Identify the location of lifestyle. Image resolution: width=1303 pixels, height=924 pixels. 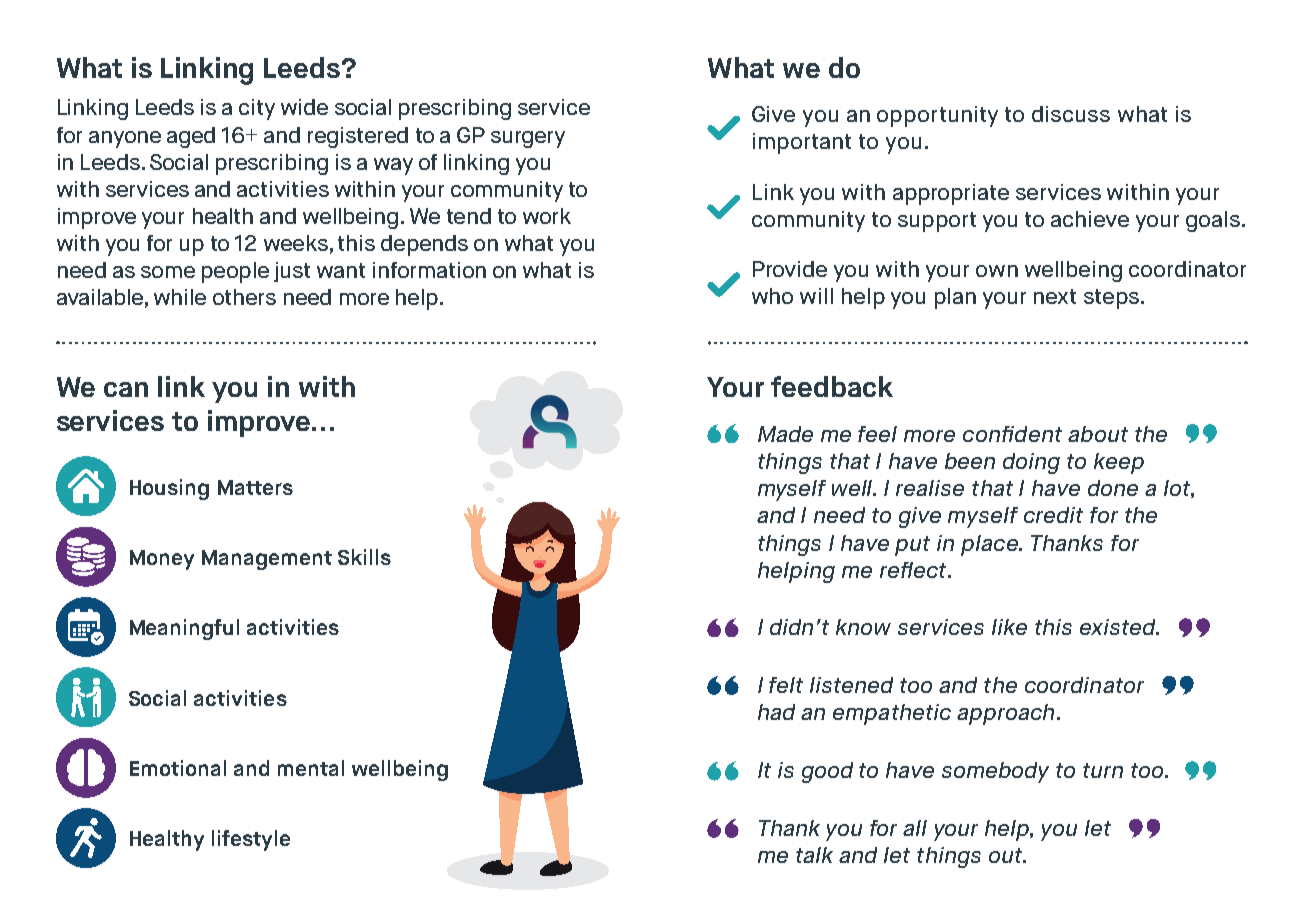
(251, 840).
